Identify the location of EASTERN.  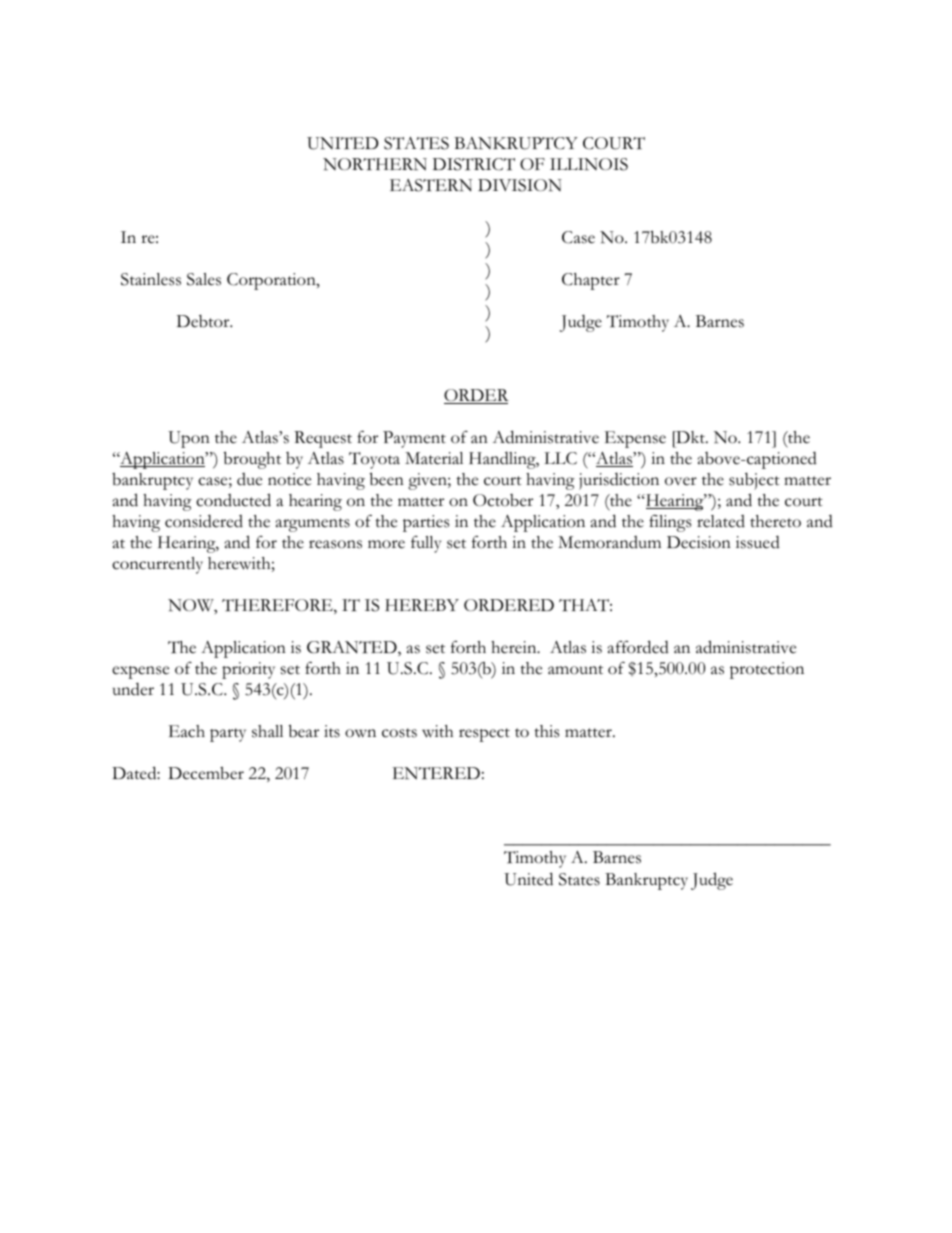
(431, 185).
